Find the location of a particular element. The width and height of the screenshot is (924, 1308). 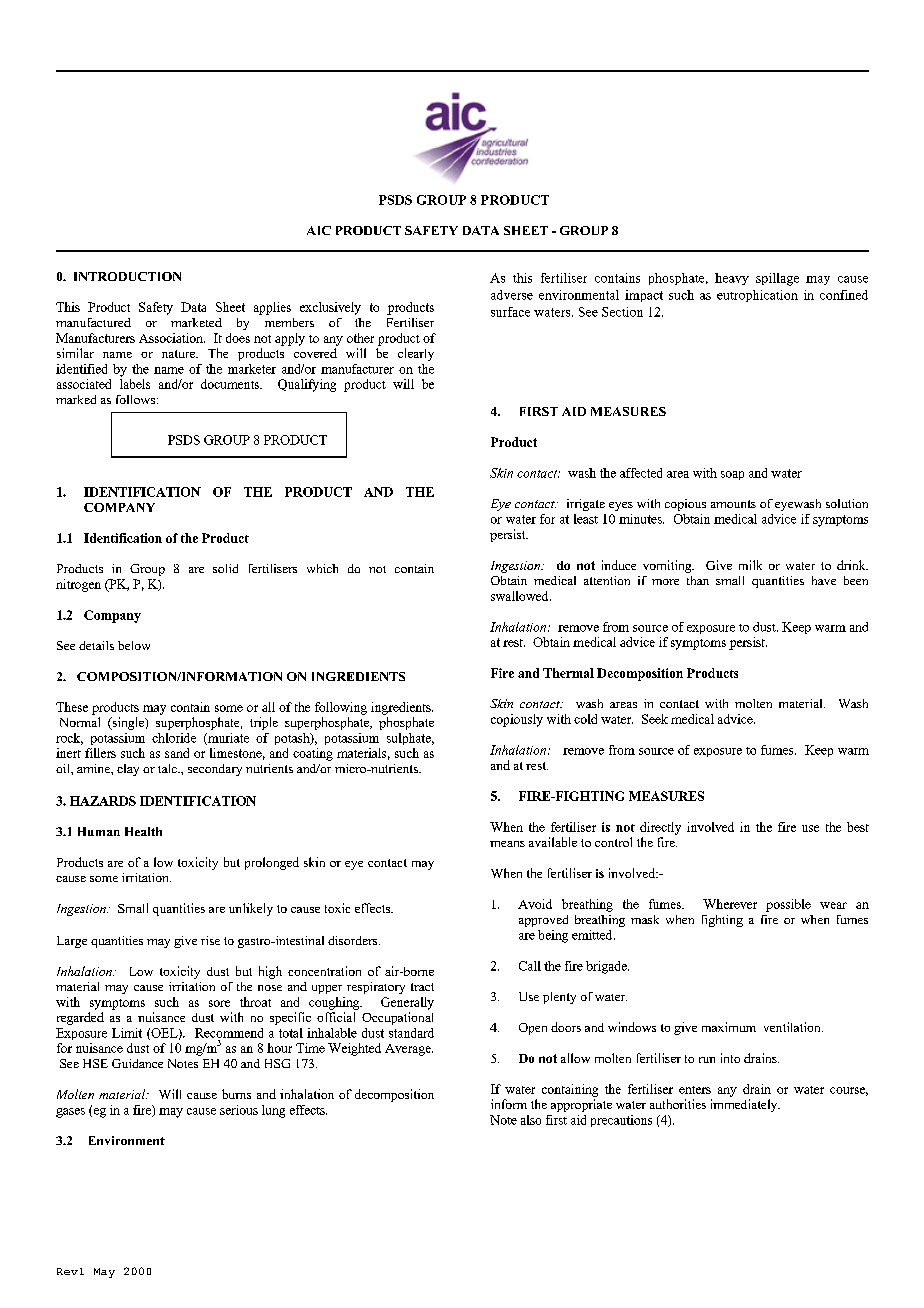

eutrophication is located at coordinates (757, 296).
